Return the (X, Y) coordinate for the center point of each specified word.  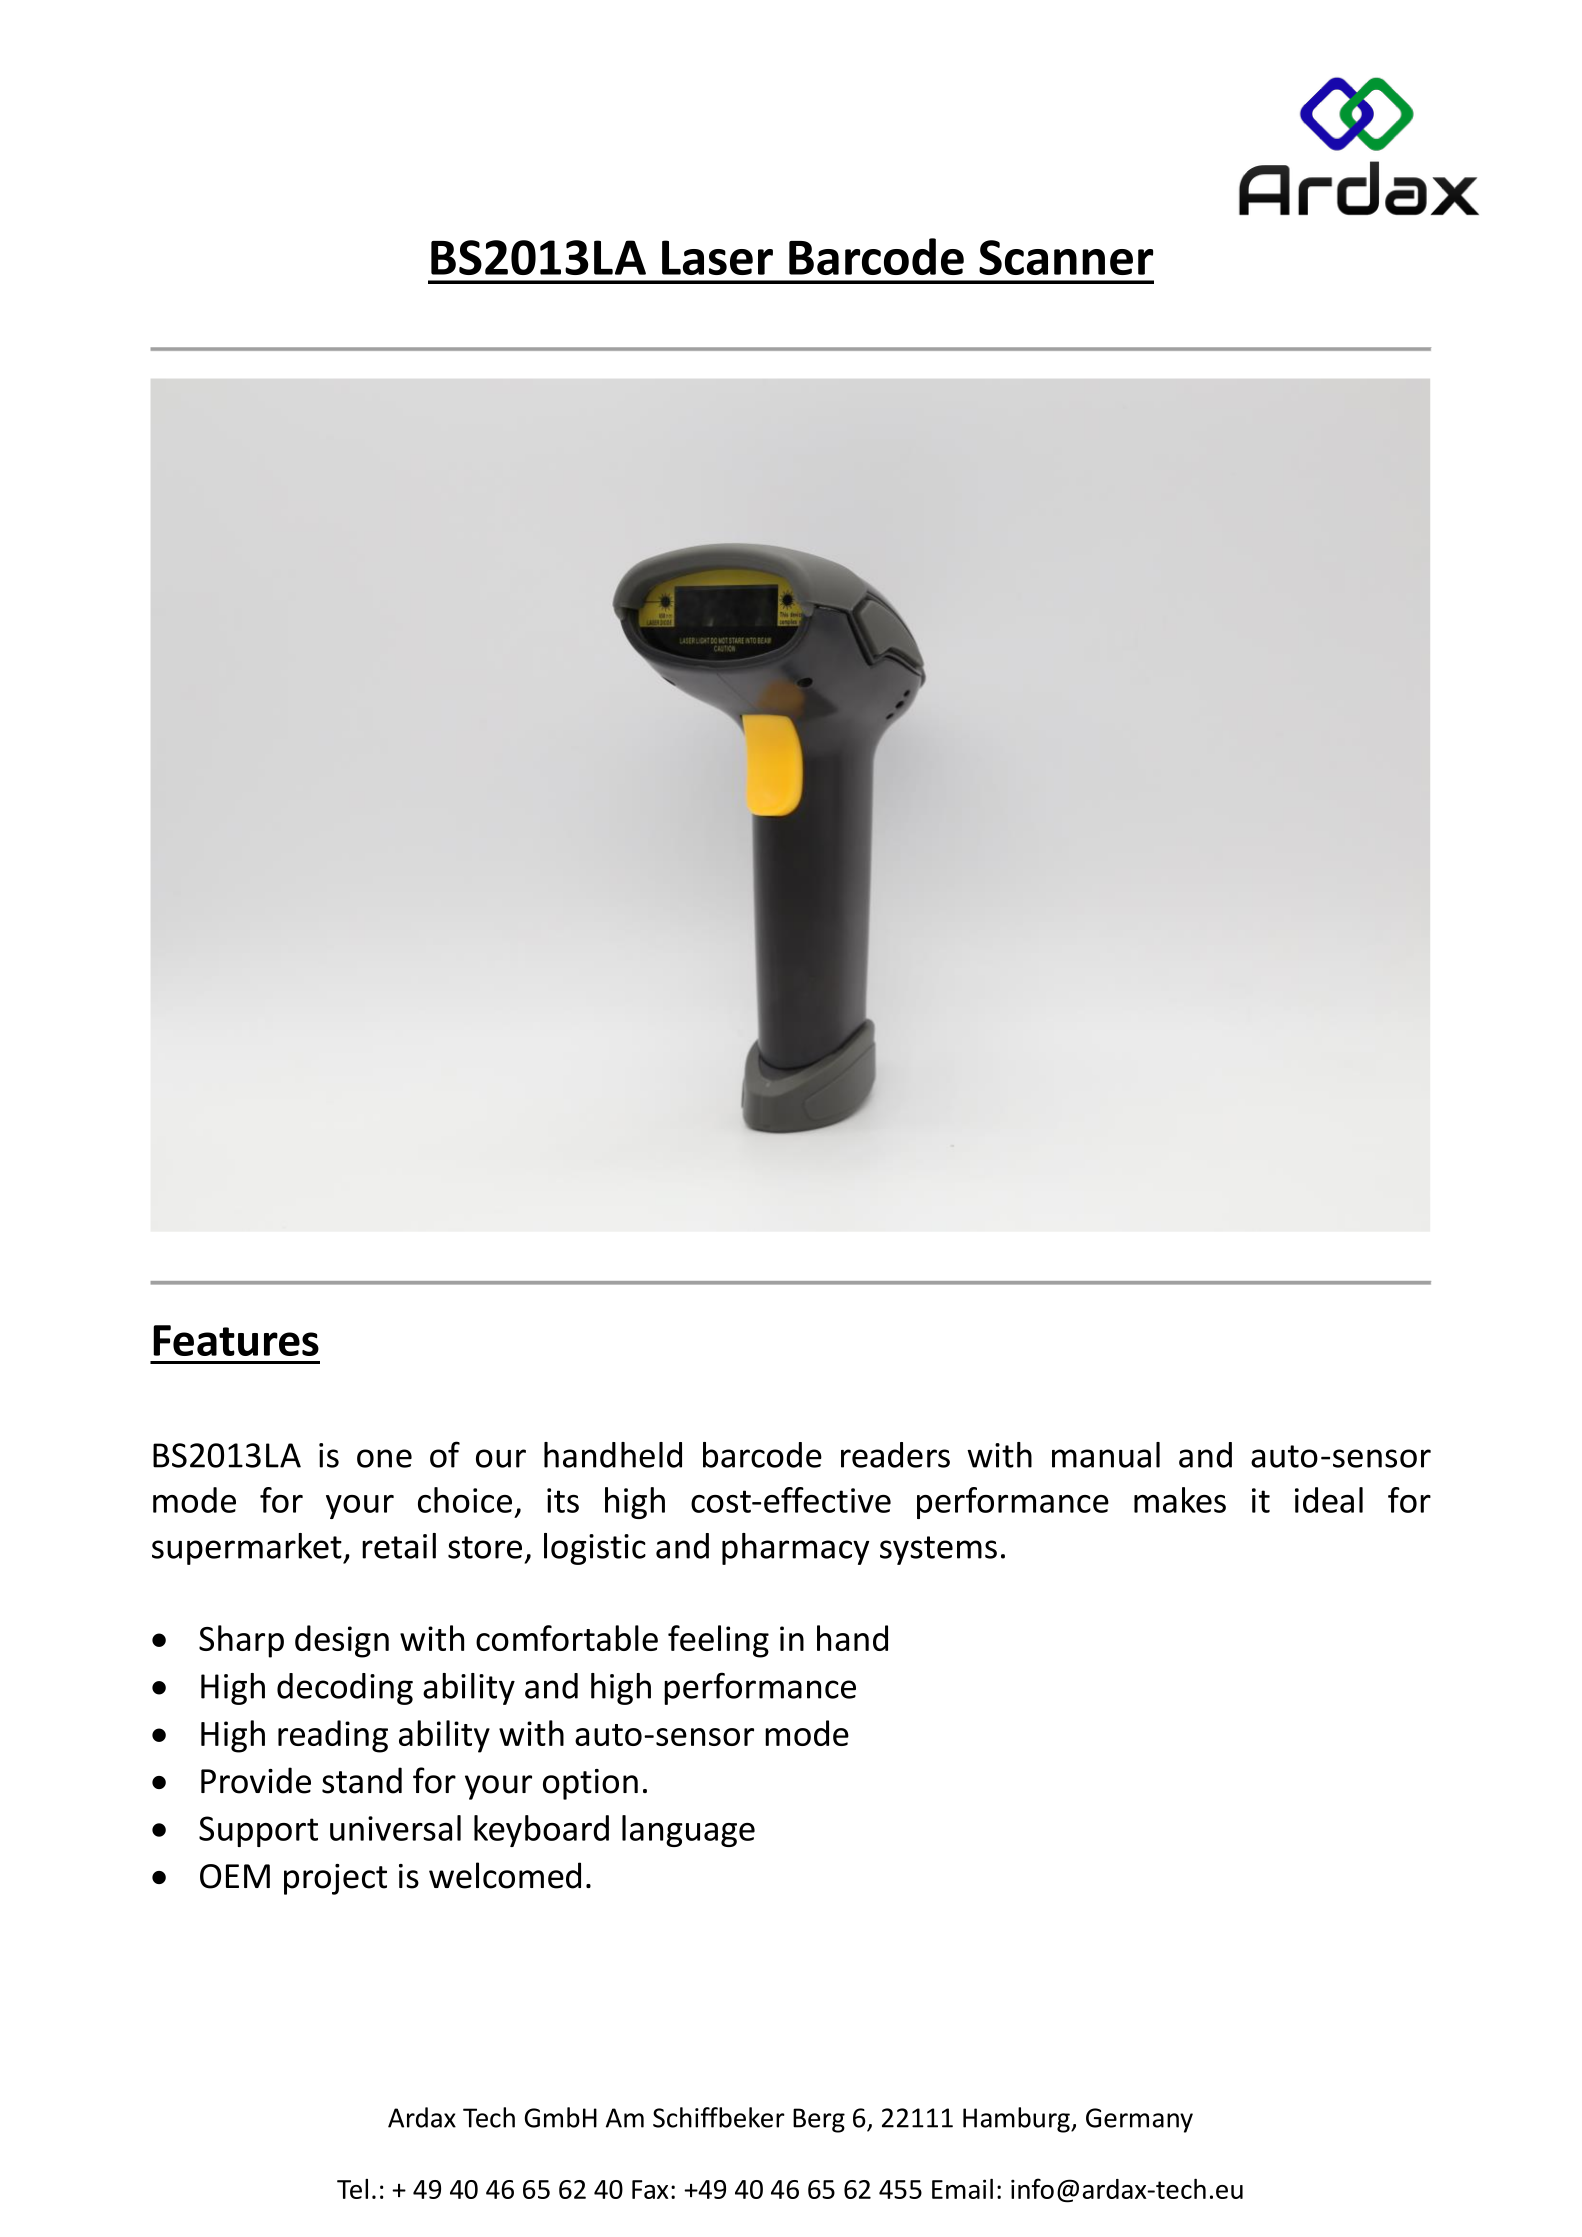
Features (236, 1340)
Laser (717, 257)
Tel (352, 2189)
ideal (1329, 1500)
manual (1106, 1455)
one (384, 1458)
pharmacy (795, 1549)
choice (465, 1500)
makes (1180, 1500)
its (563, 1500)
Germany (1139, 2120)
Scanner (1066, 257)
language (688, 1831)
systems (938, 1550)
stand (362, 1780)
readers (895, 1455)
